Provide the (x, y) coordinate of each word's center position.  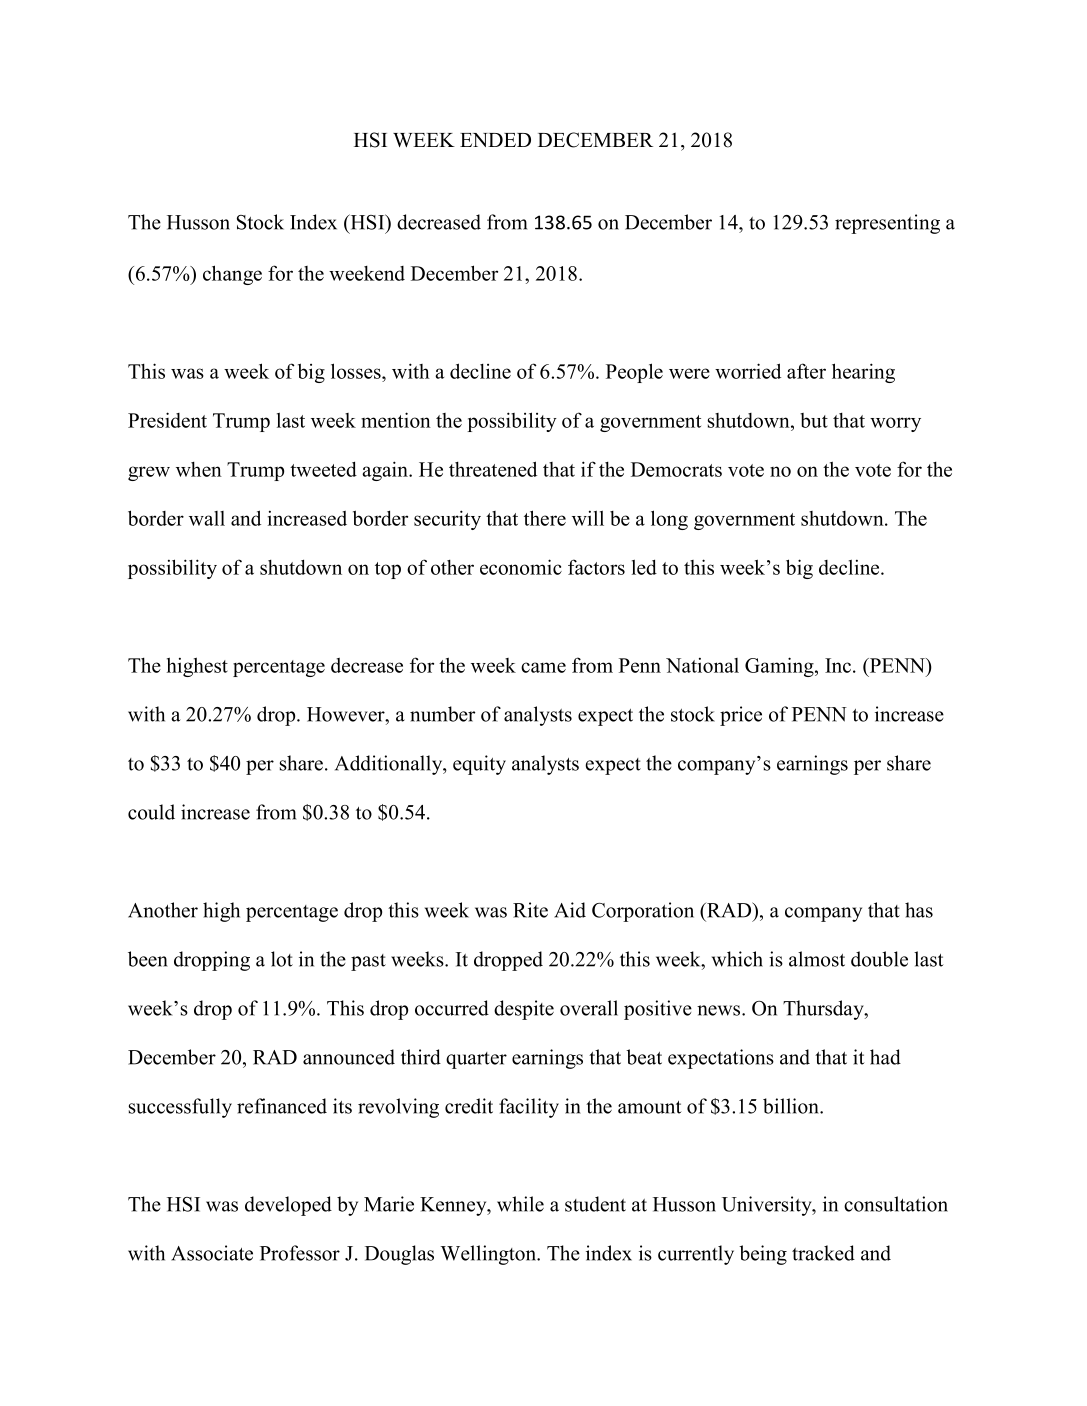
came (543, 667)
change (232, 275)
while (520, 1204)
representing (887, 224)
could (151, 812)
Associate (212, 1253)
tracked (823, 1253)
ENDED (495, 140)
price (741, 716)
